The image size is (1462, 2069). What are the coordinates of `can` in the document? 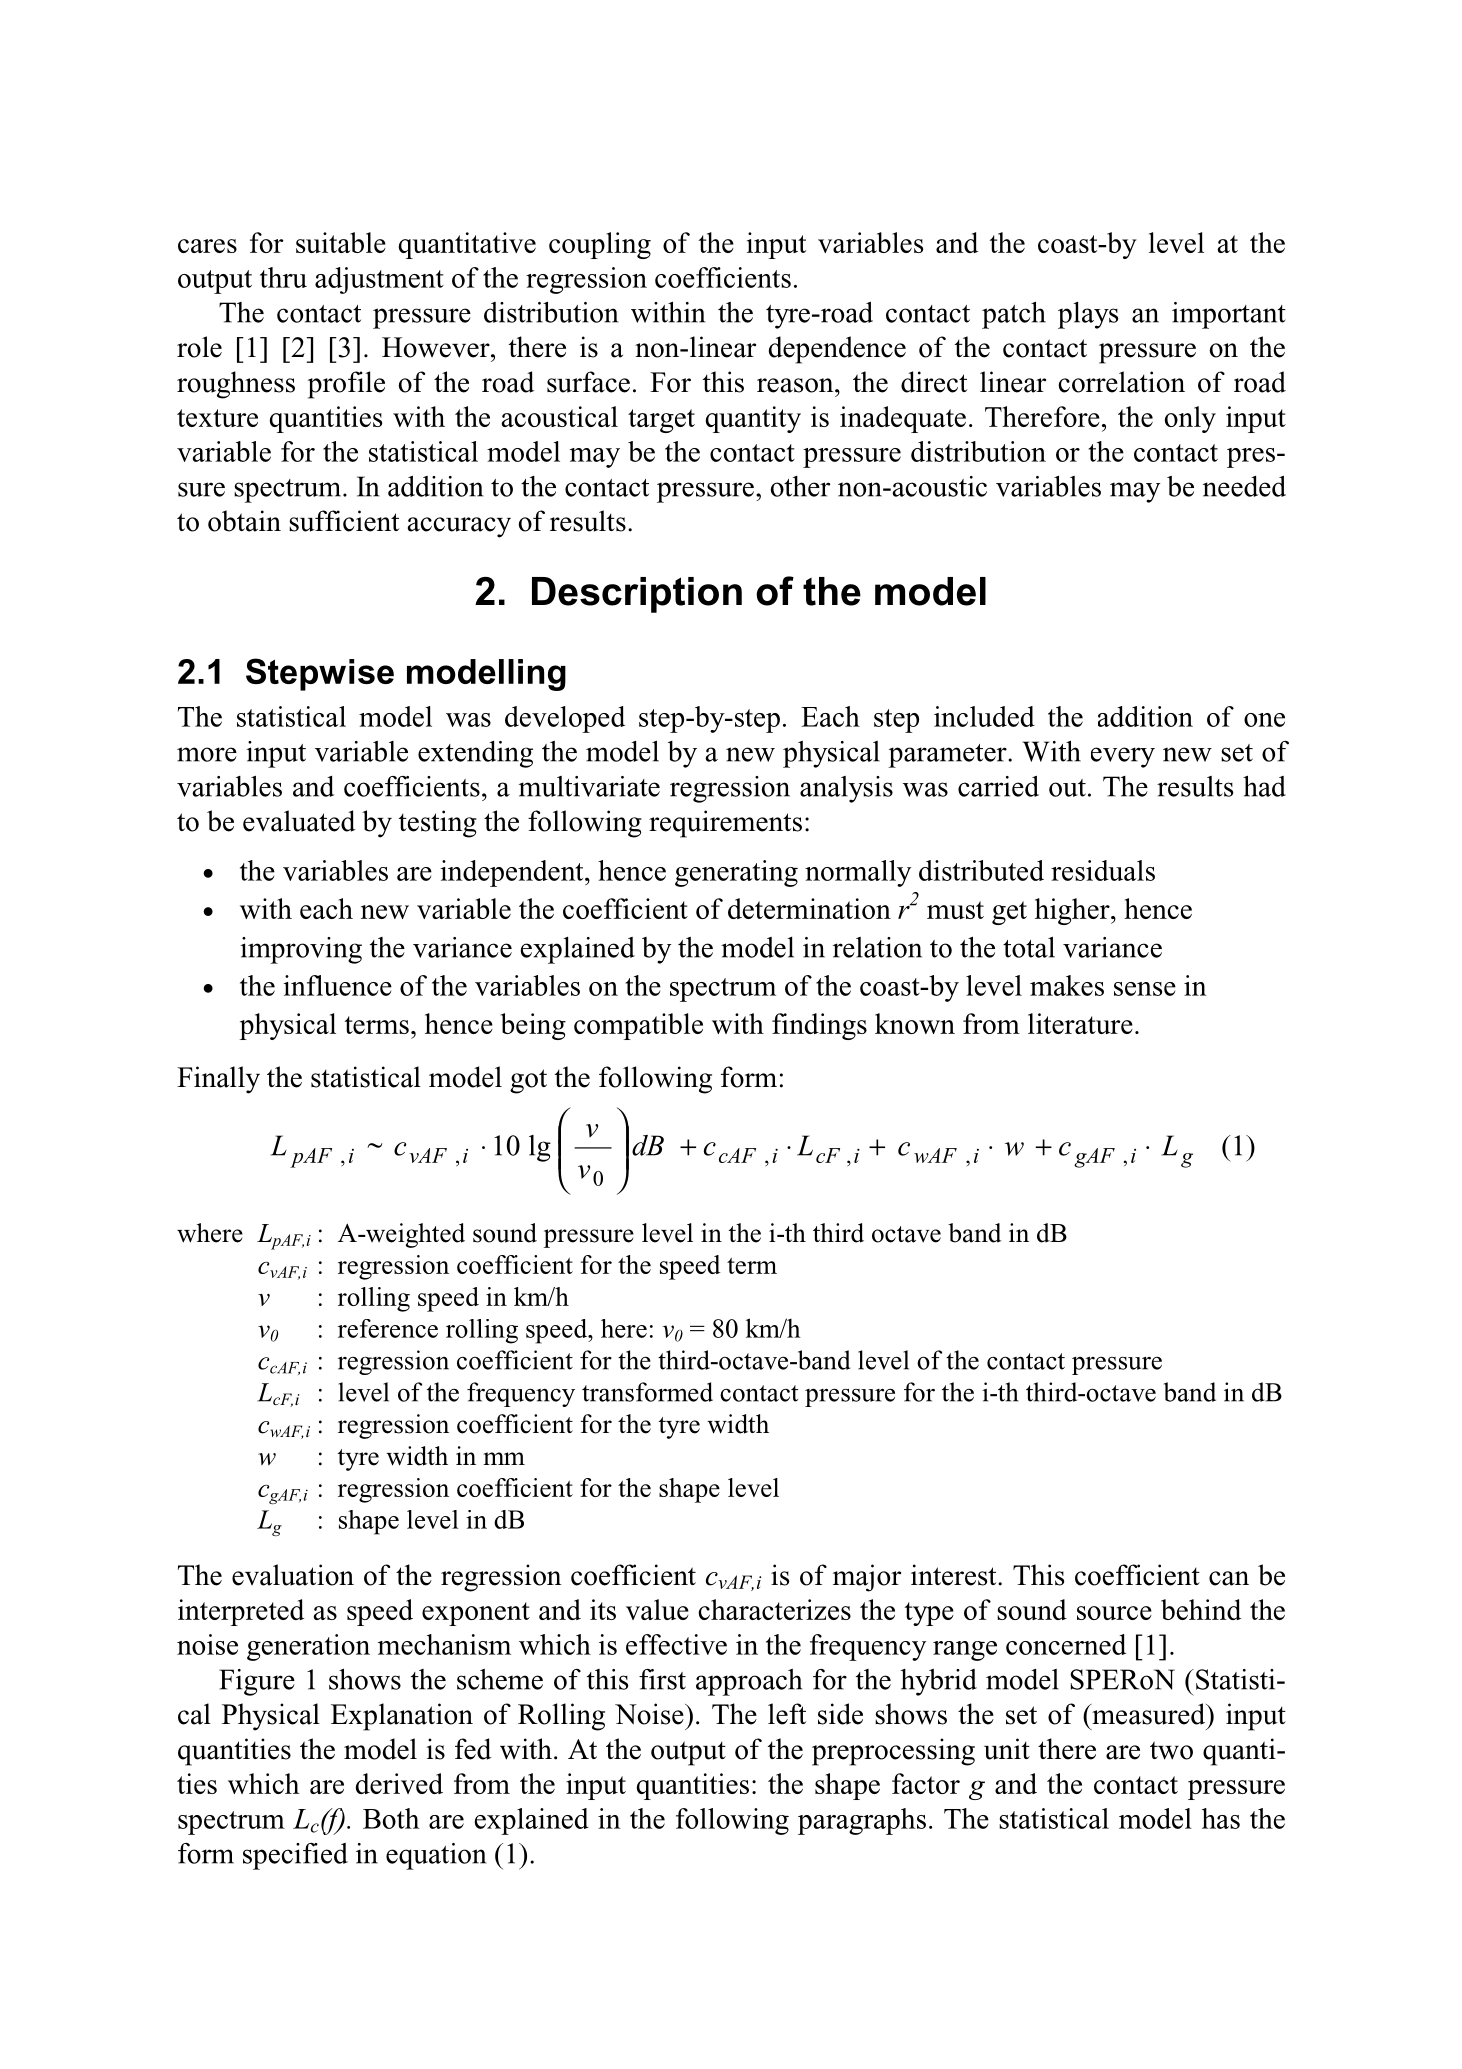 It's located at (1229, 1578).
